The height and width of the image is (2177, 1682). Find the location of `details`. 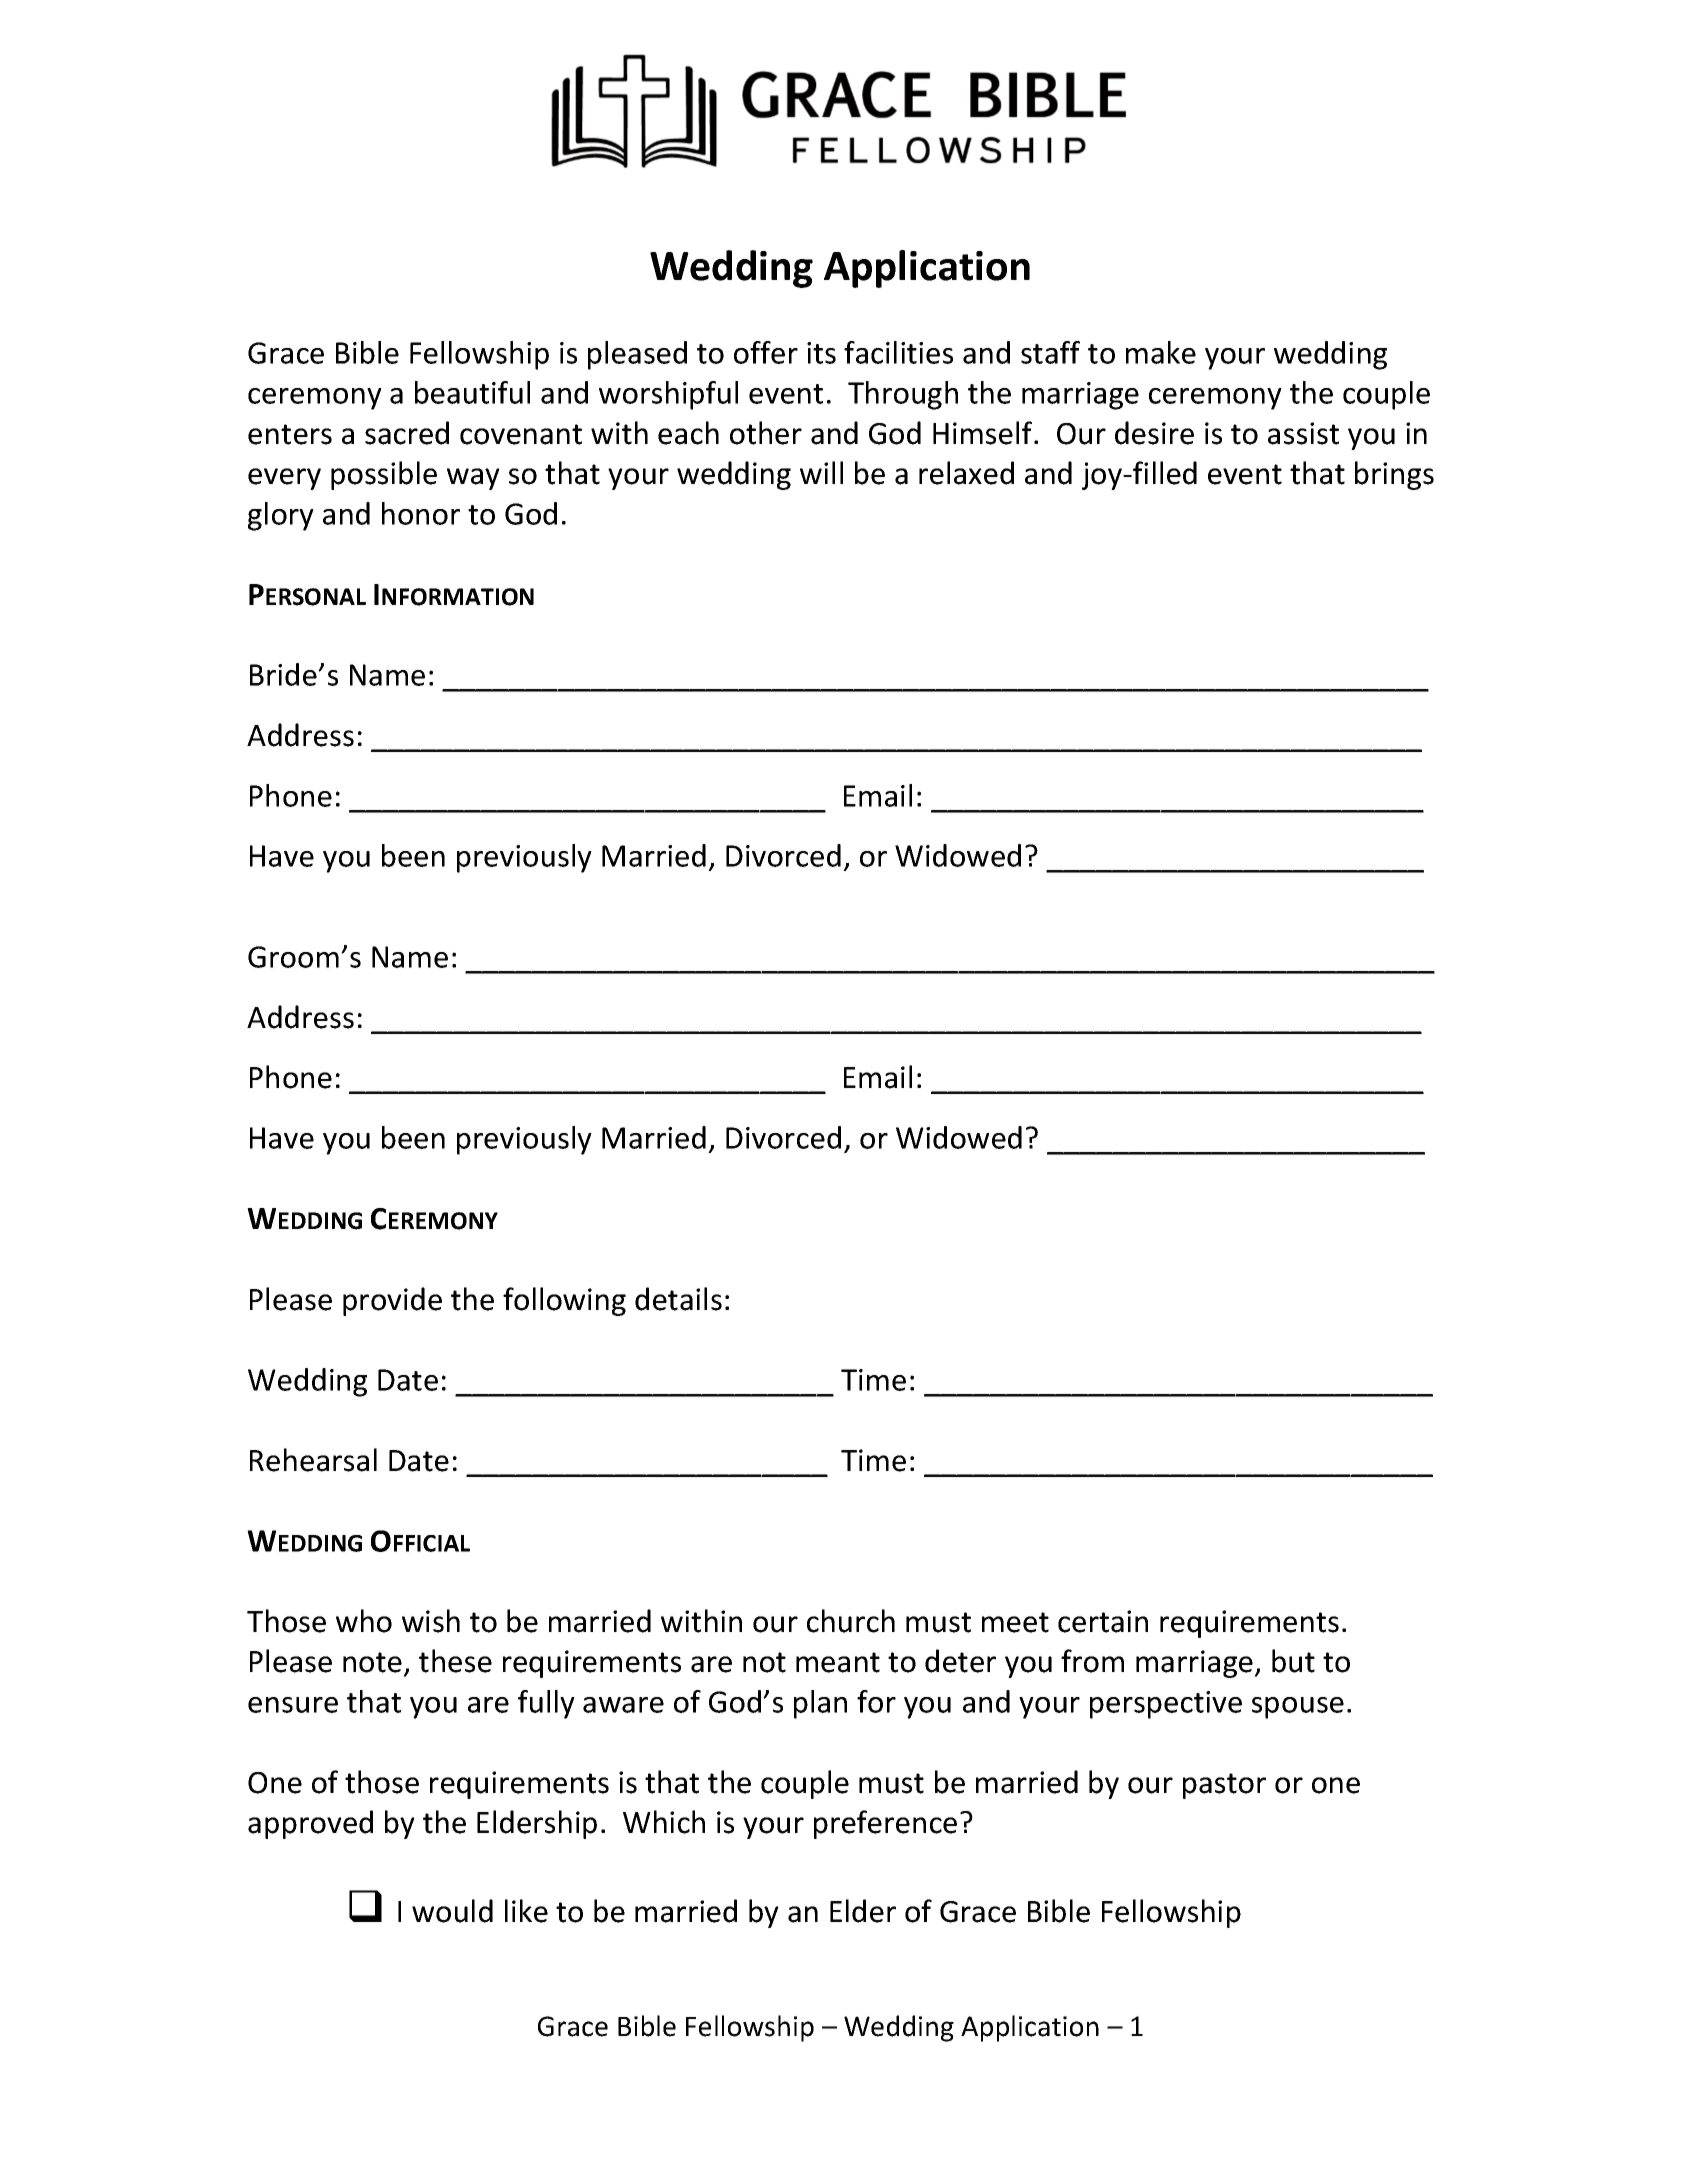

details is located at coordinates (678, 1299).
